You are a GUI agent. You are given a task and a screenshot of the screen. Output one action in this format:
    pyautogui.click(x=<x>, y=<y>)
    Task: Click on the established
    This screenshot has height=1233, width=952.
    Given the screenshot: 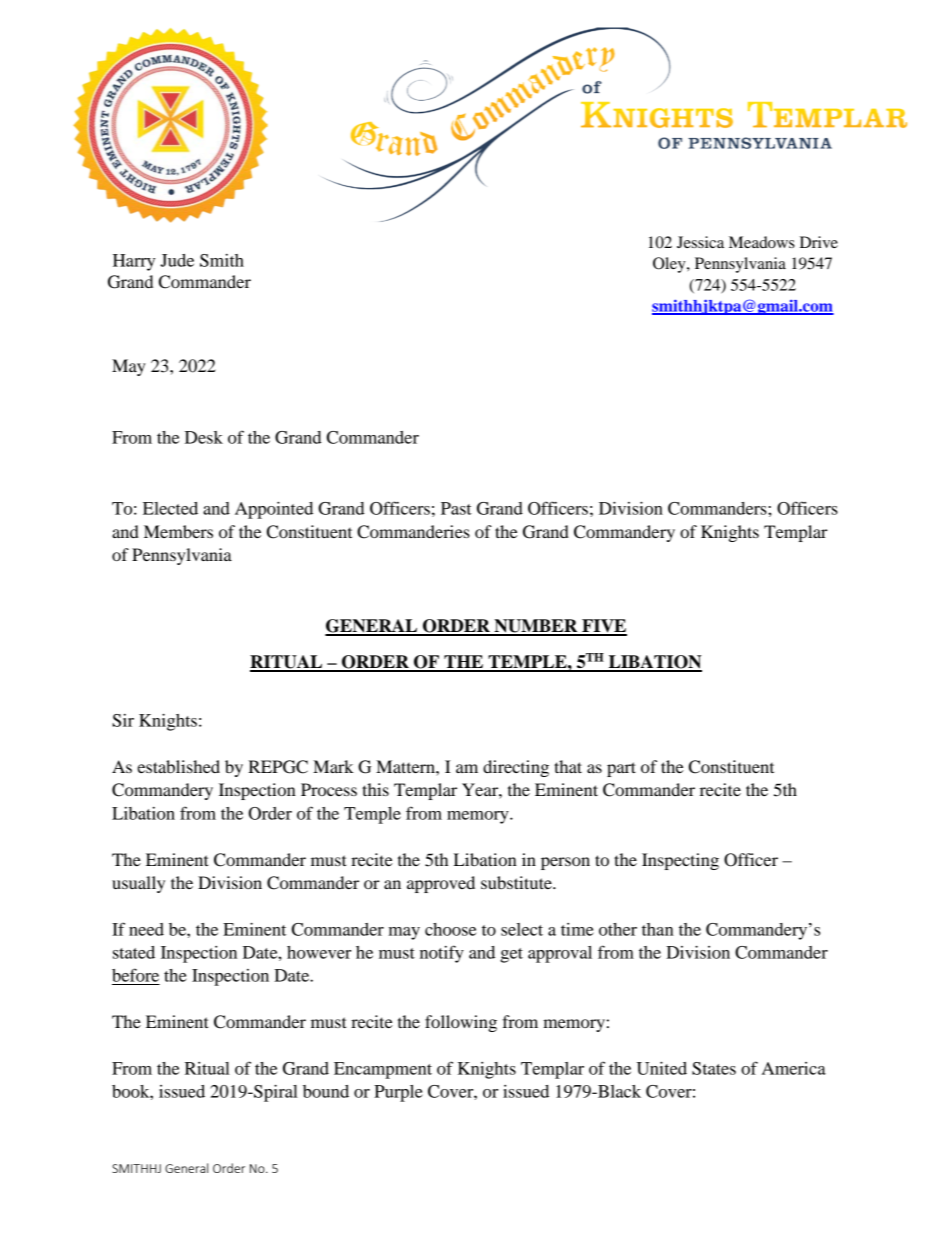 What is the action you would take?
    pyautogui.click(x=178, y=766)
